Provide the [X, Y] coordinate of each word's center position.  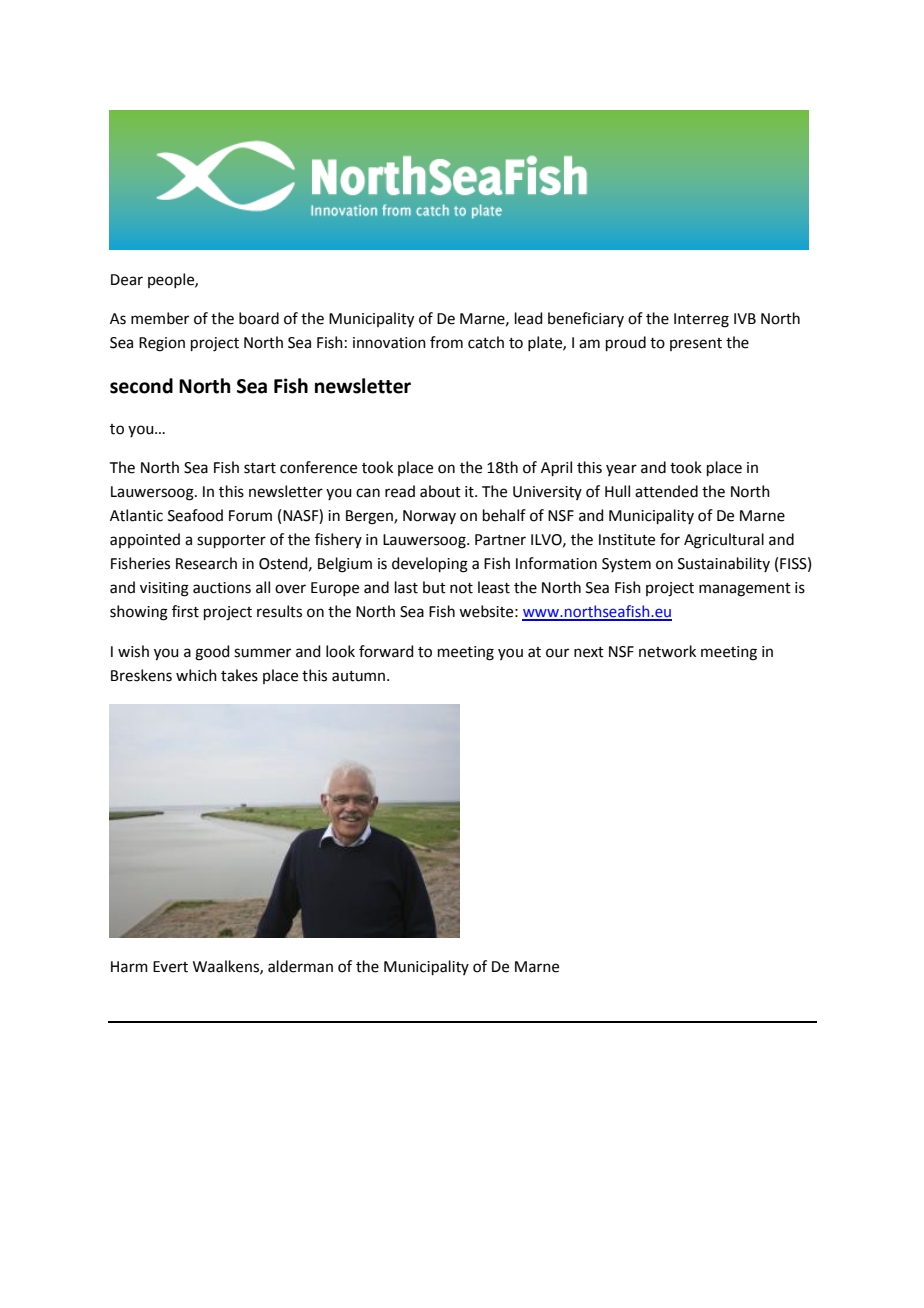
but [434, 587]
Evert [170, 967]
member [160, 318]
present [696, 344]
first [185, 611]
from [446, 342]
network [667, 651]
